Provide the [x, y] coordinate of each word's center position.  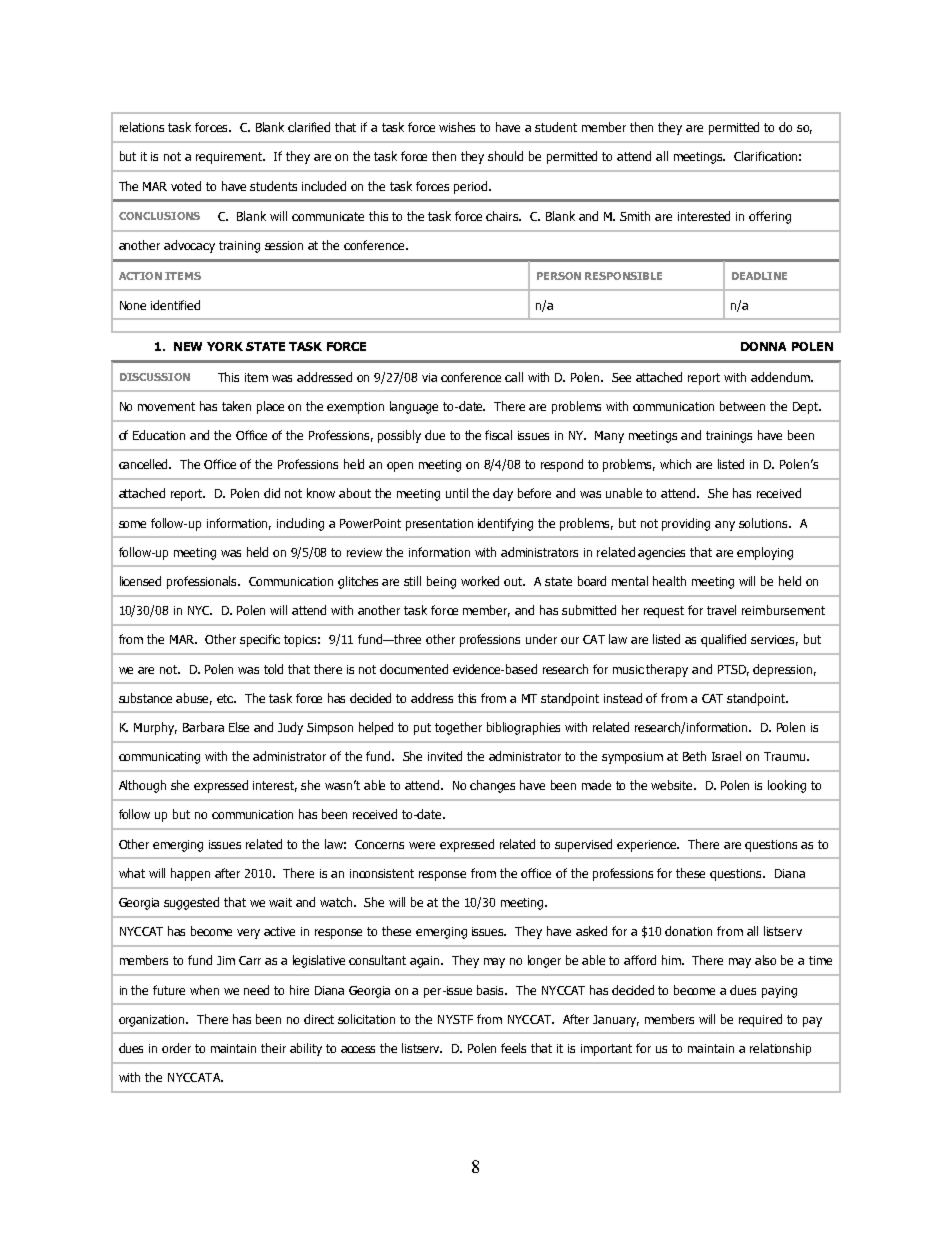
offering [770, 217]
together [458, 728]
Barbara [203, 727]
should [505, 156]
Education [159, 435]
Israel [726, 756]
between [742, 406]
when [204, 990]
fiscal [498, 435]
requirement [230, 158]
